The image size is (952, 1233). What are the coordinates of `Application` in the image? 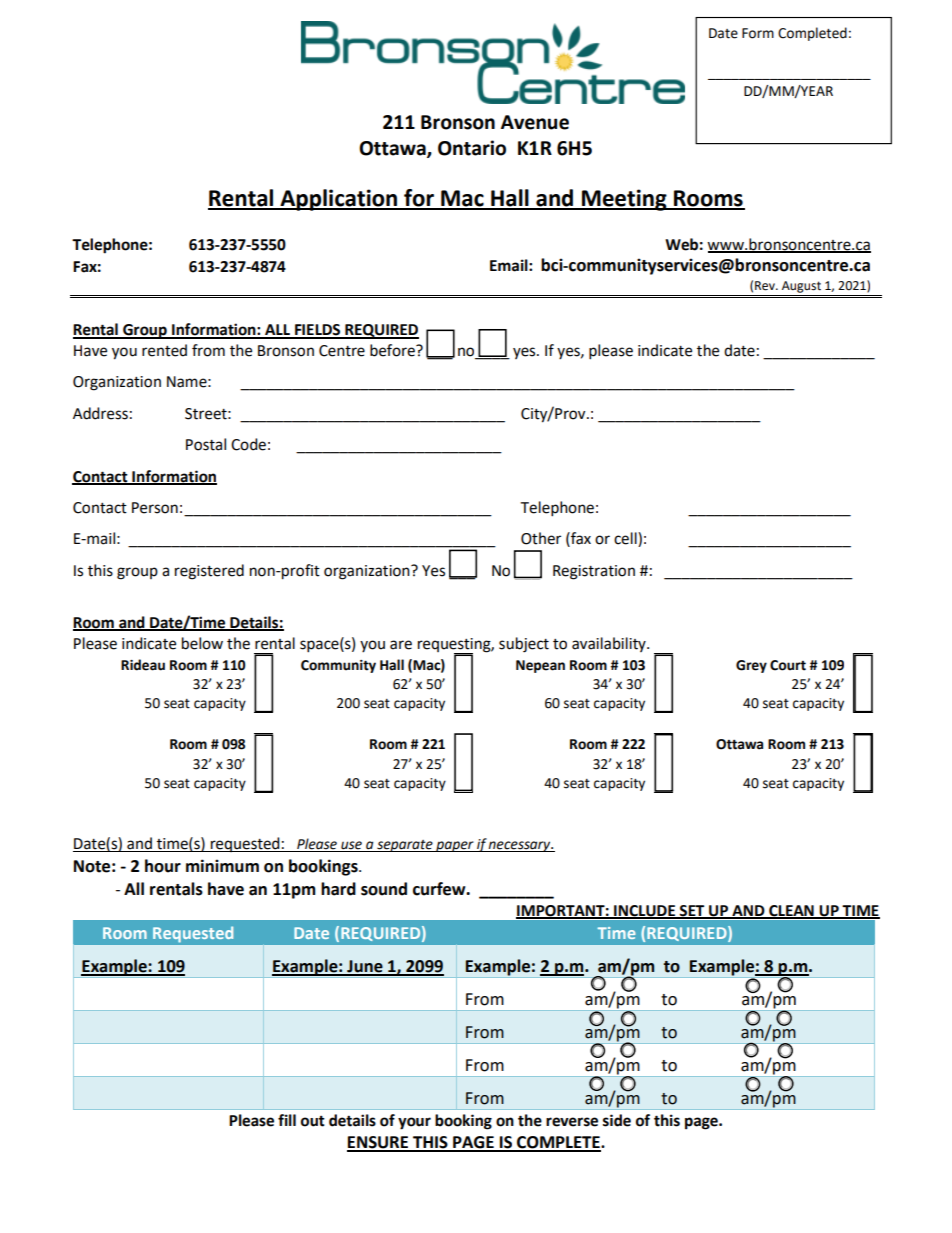 It's located at (339, 200).
